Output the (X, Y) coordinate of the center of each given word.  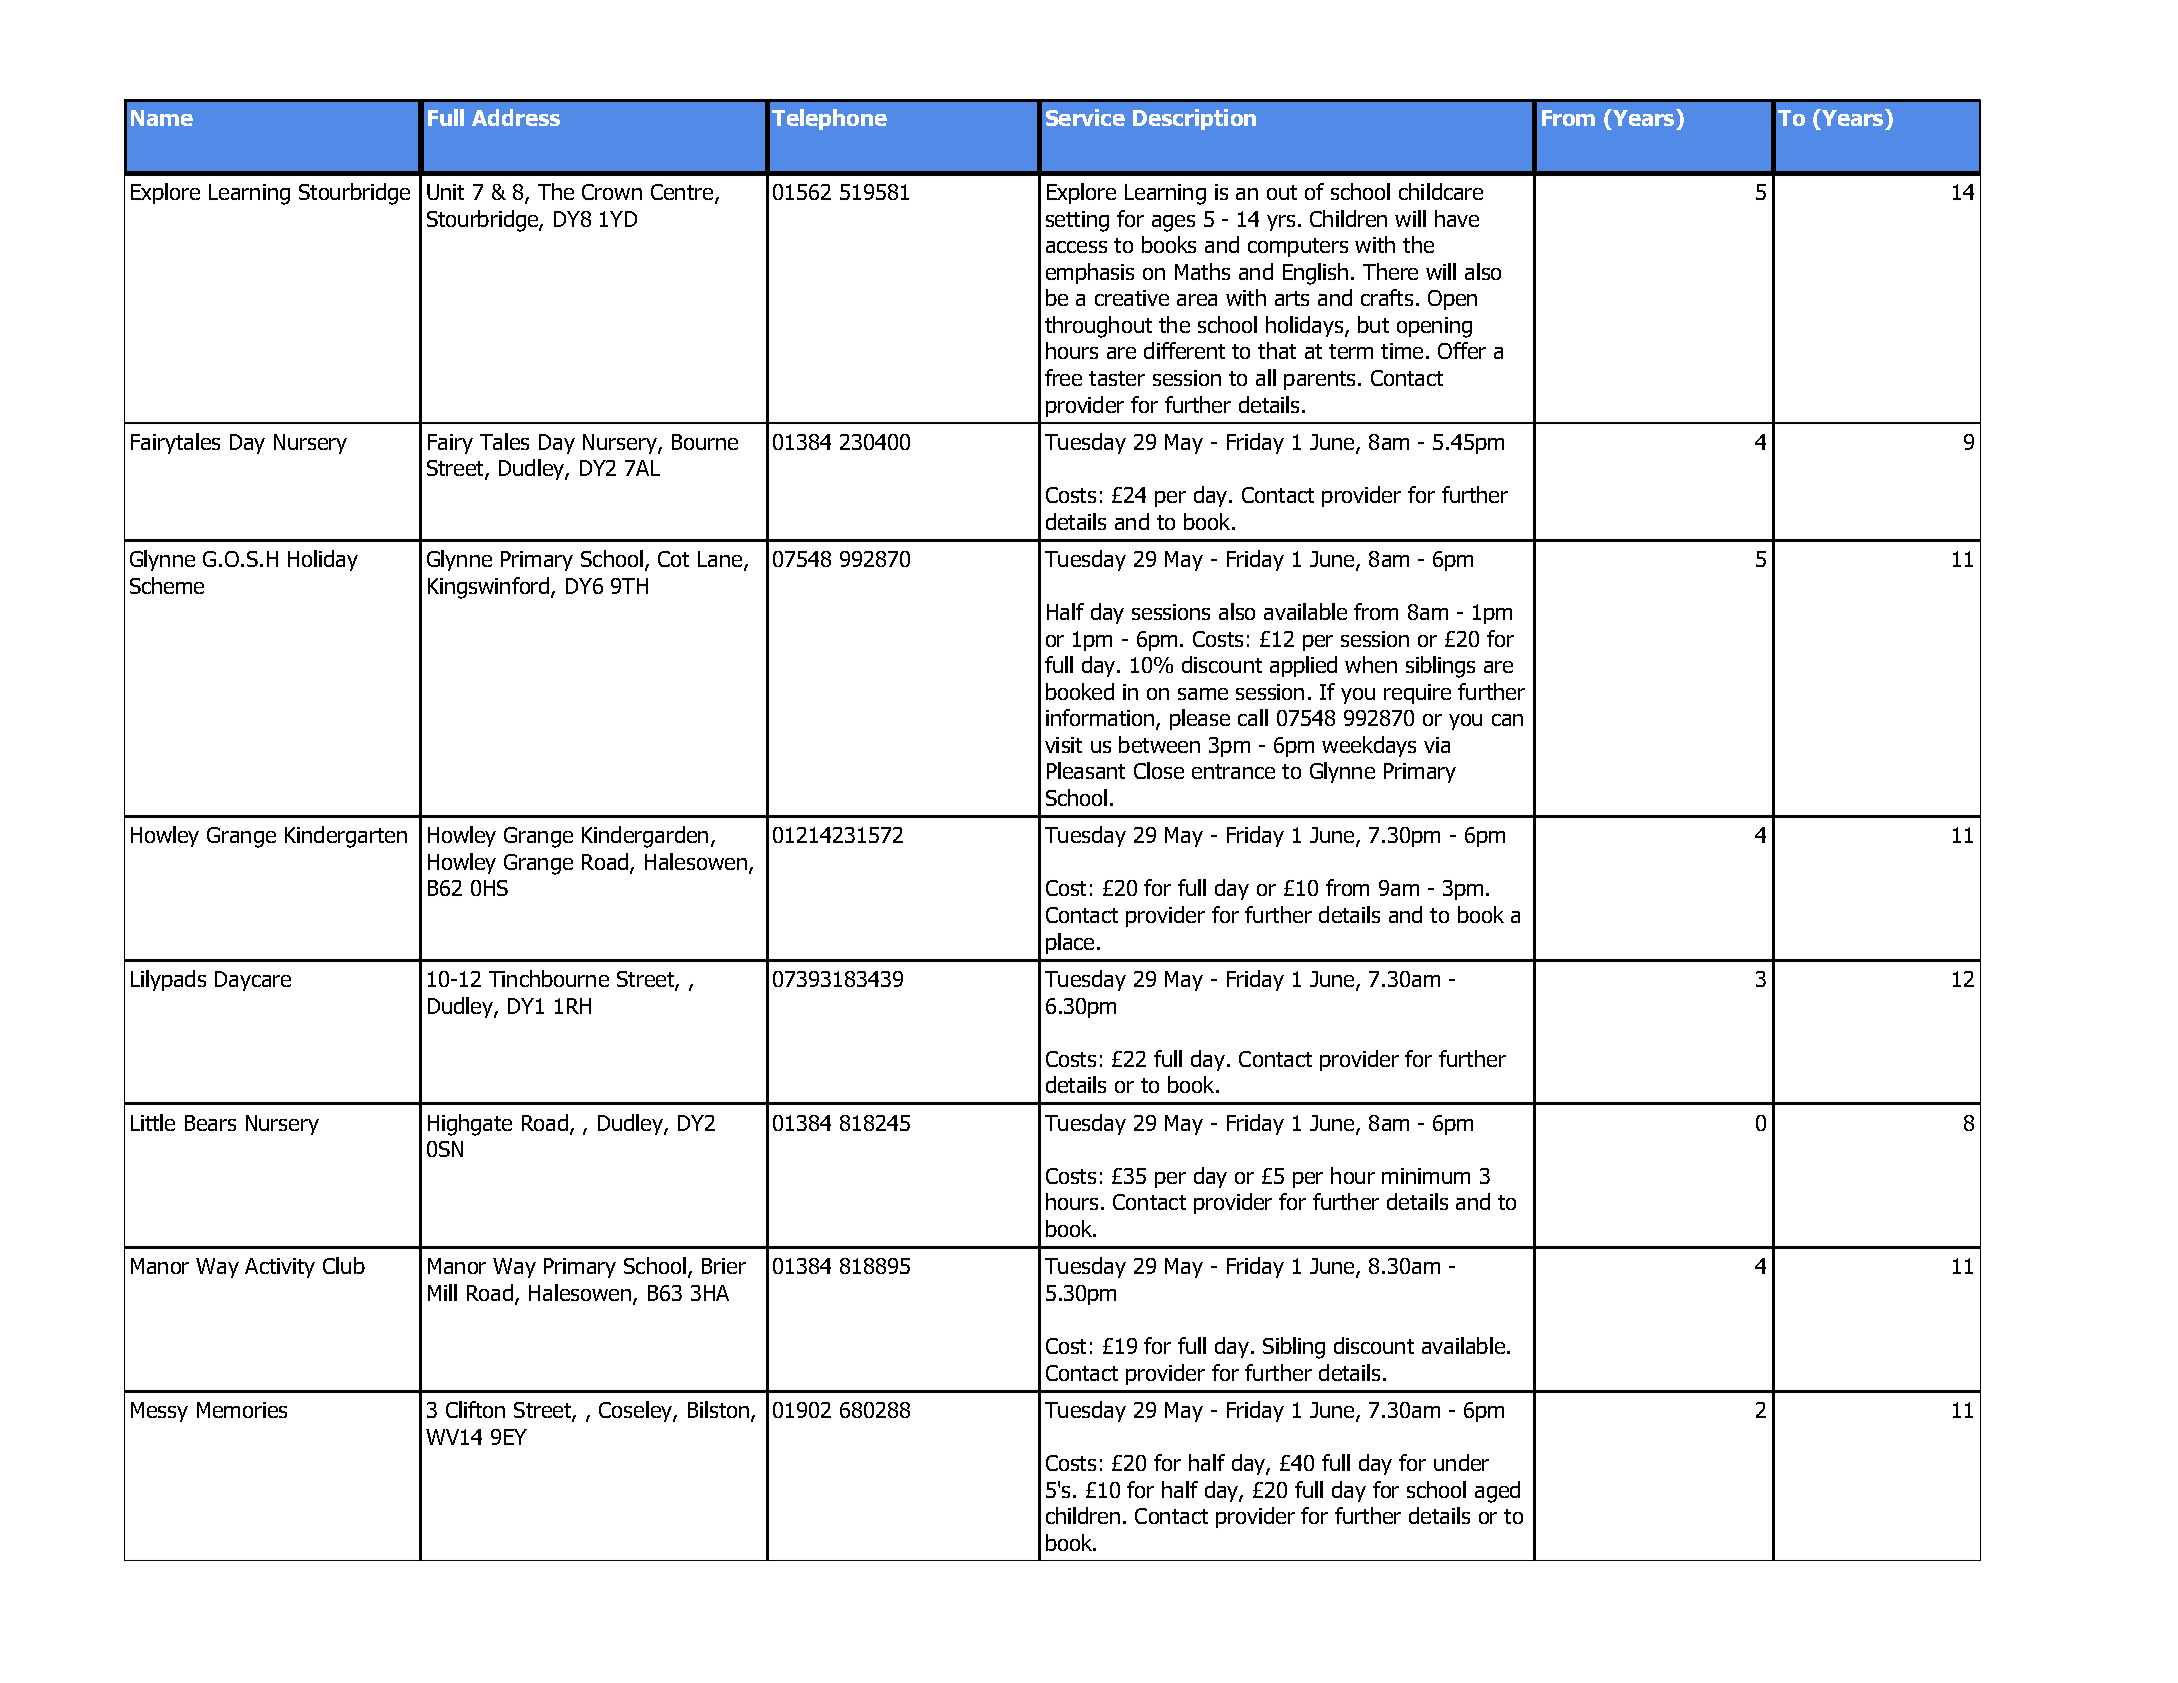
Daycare (253, 981)
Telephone (829, 119)
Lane (721, 560)
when (1371, 664)
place (1070, 943)
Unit (445, 192)
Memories (242, 1410)
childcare (1441, 191)
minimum (1426, 1176)
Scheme (167, 585)
